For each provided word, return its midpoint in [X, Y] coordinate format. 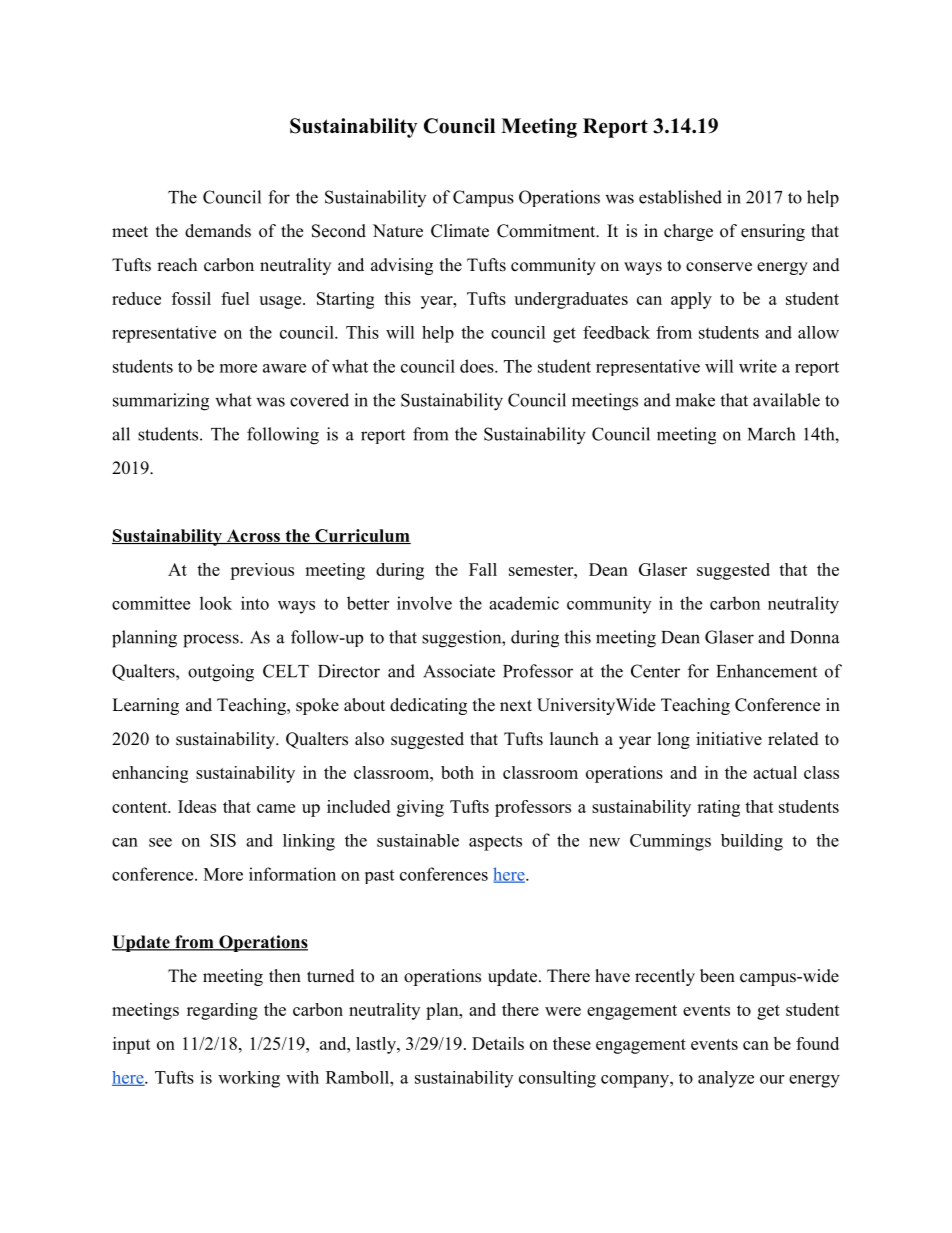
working [249, 1079]
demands [218, 231]
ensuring [773, 232]
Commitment [547, 231]
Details [498, 1043]
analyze [726, 1079]
